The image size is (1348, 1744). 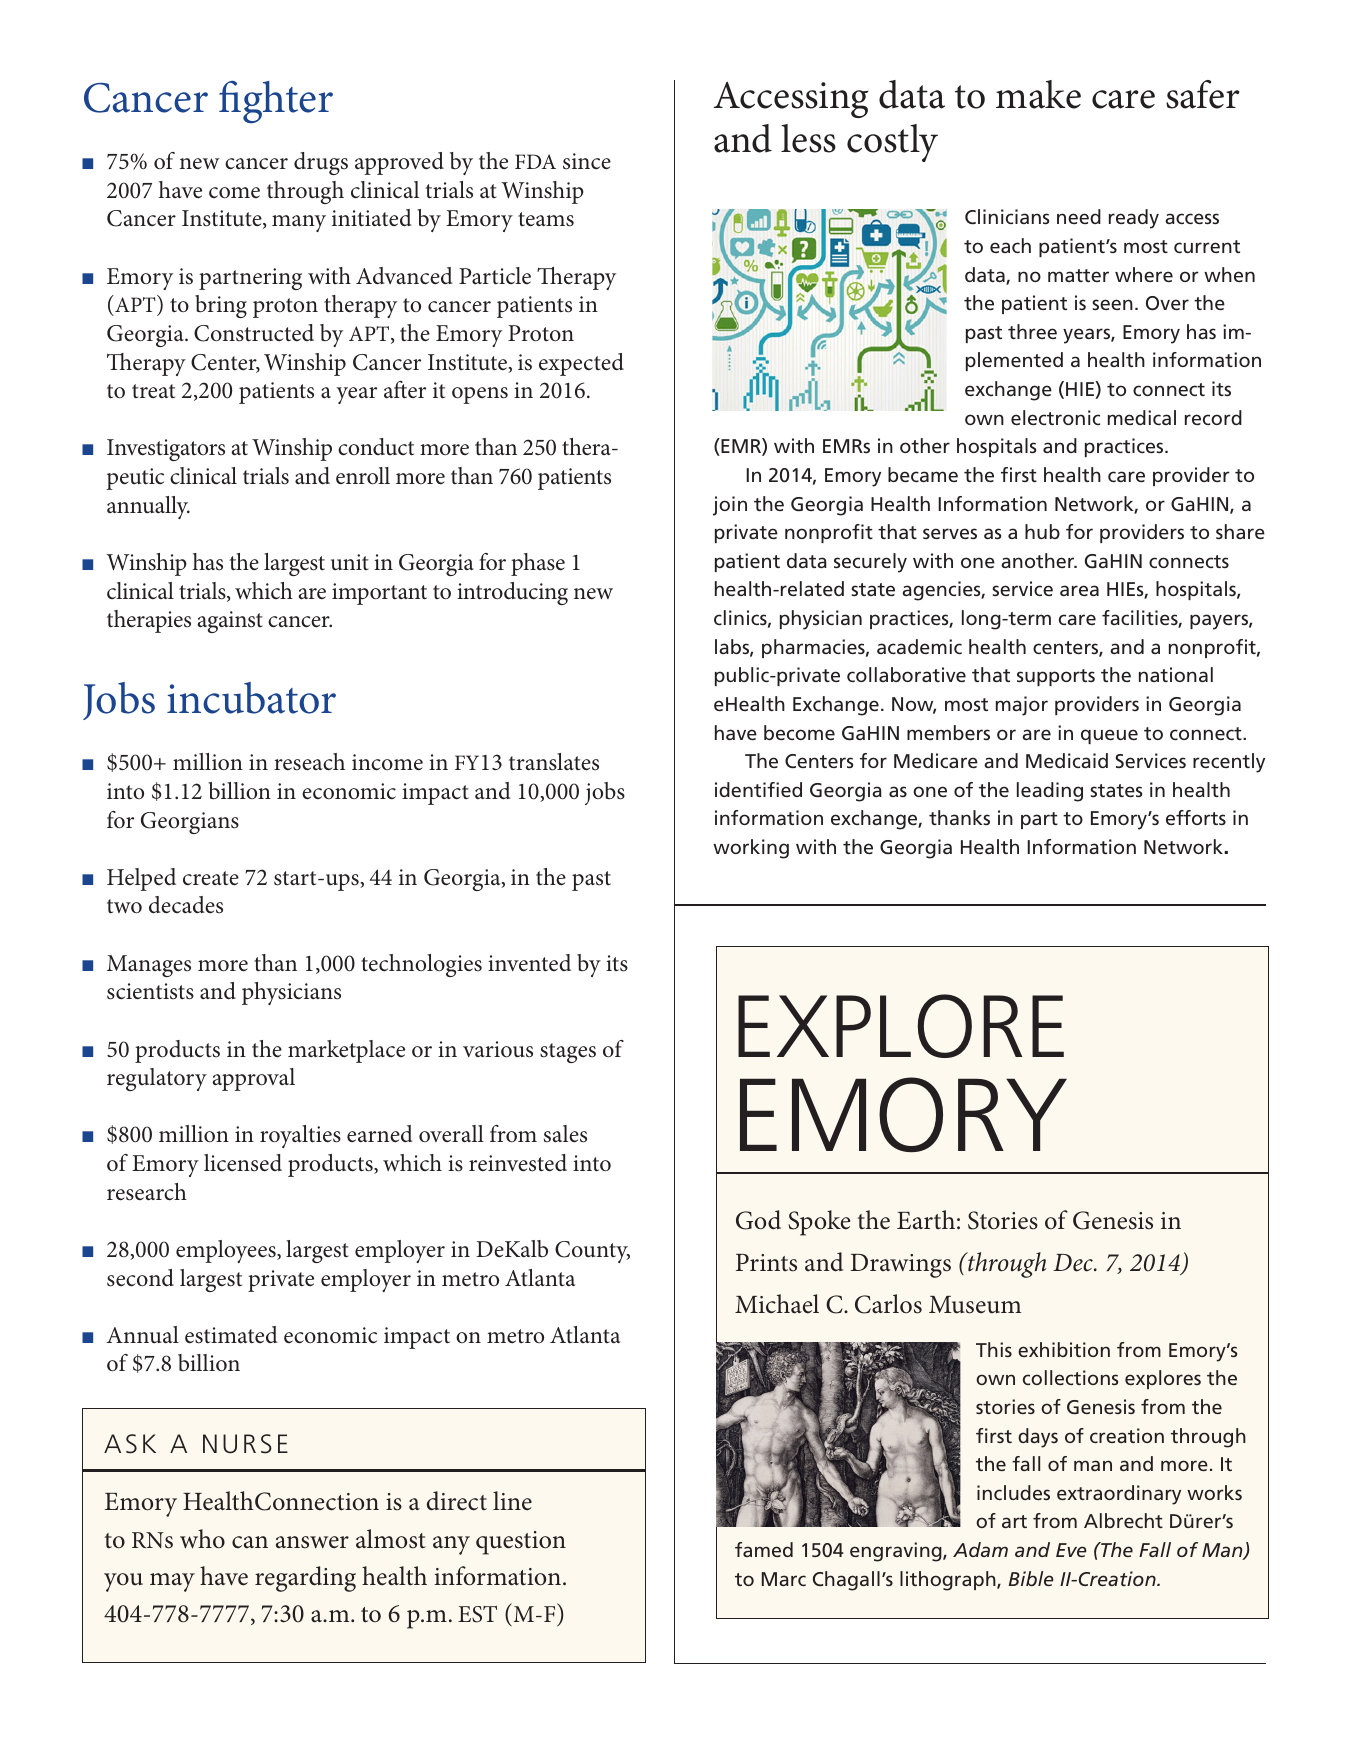 I want to click on leading, so click(x=1050, y=792).
